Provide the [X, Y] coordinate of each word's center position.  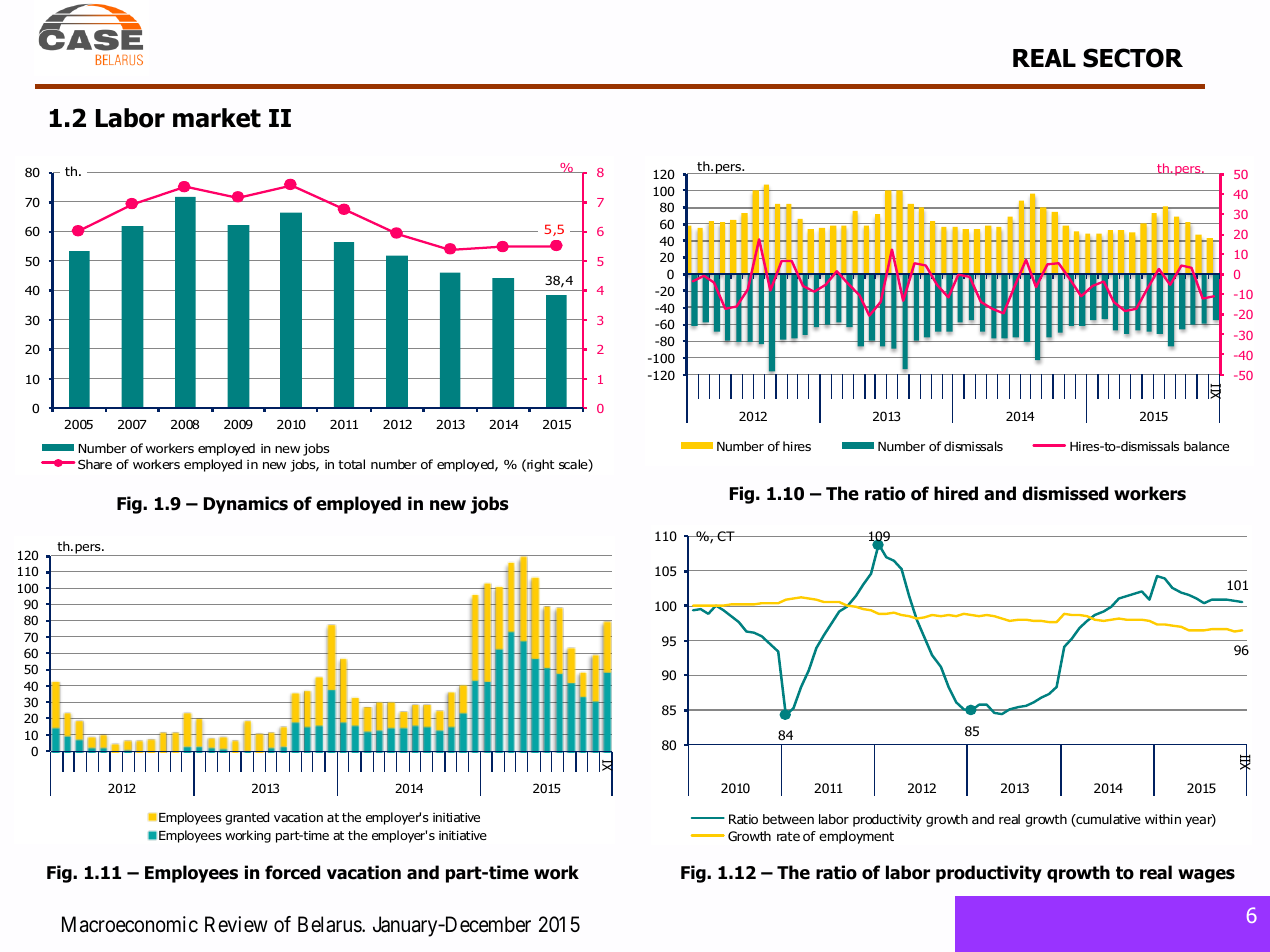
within [1163, 819]
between [788, 819]
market [217, 118]
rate [788, 836]
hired [956, 493]
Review [236, 924]
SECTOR [1133, 58]
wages [1206, 876]
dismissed [1065, 493]
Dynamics [246, 505]
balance [1206, 446]
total [351, 464]
